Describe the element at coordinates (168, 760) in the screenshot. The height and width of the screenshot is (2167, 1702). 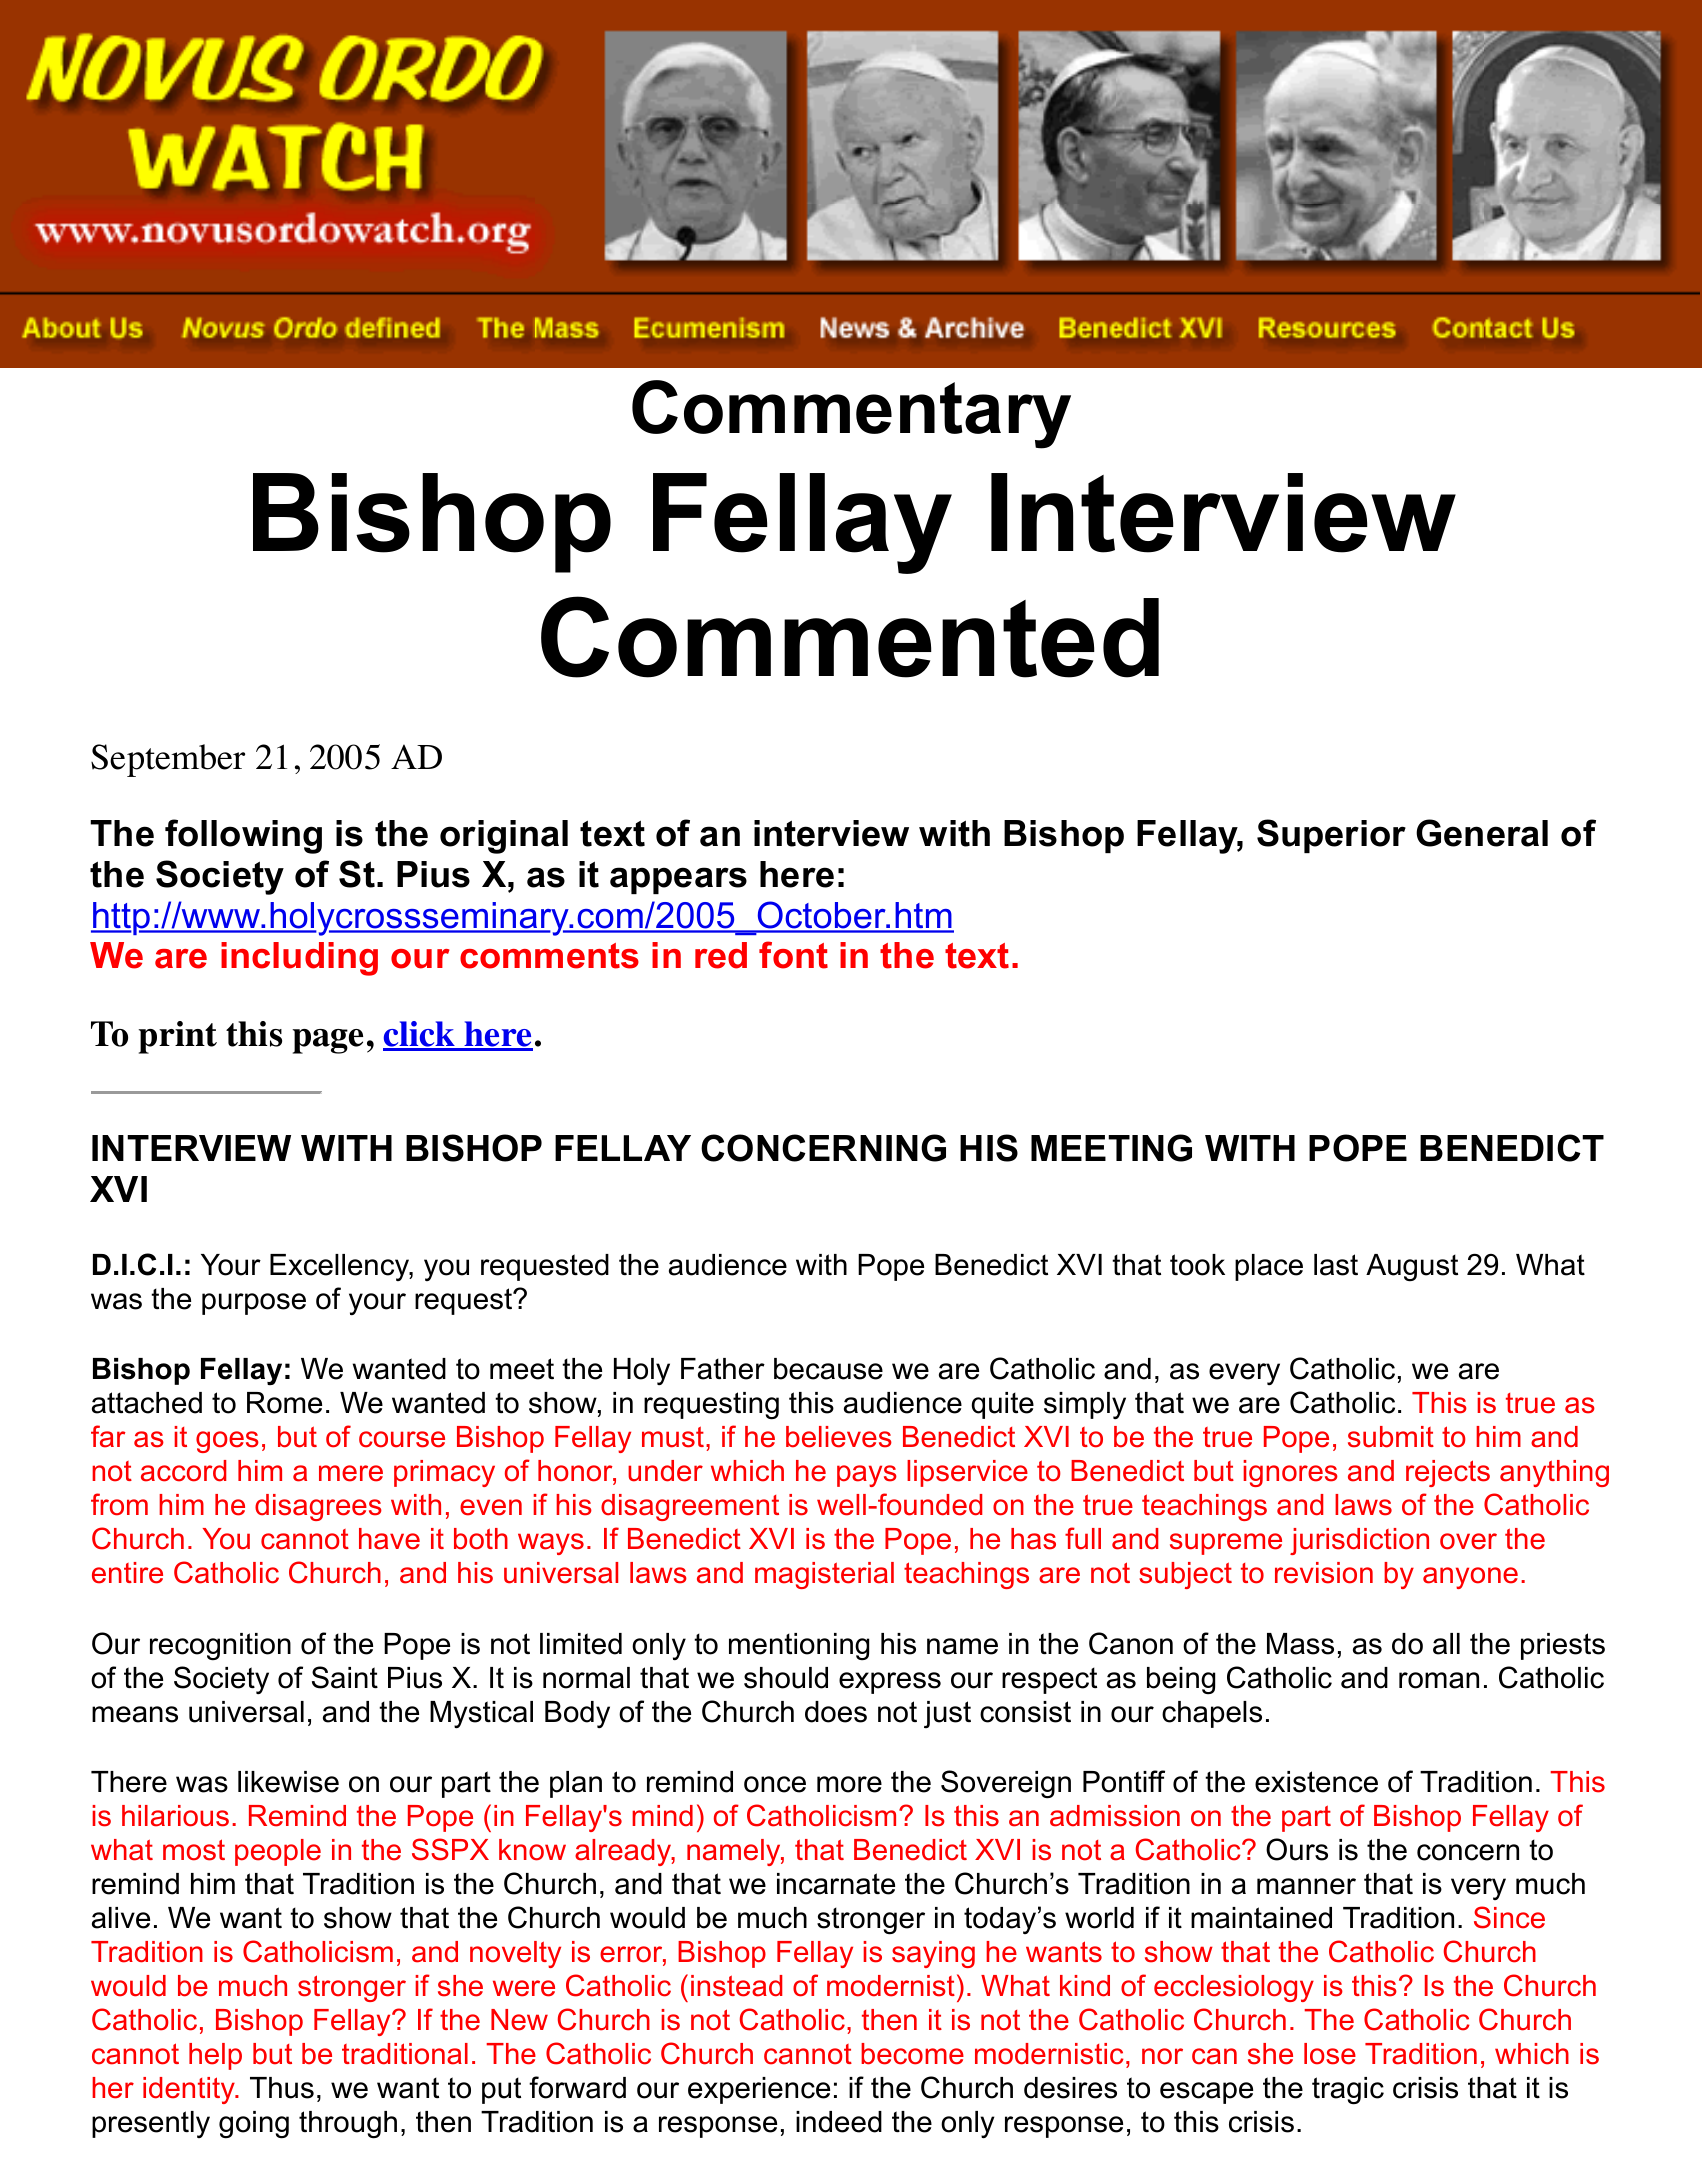
I see `September` at that location.
